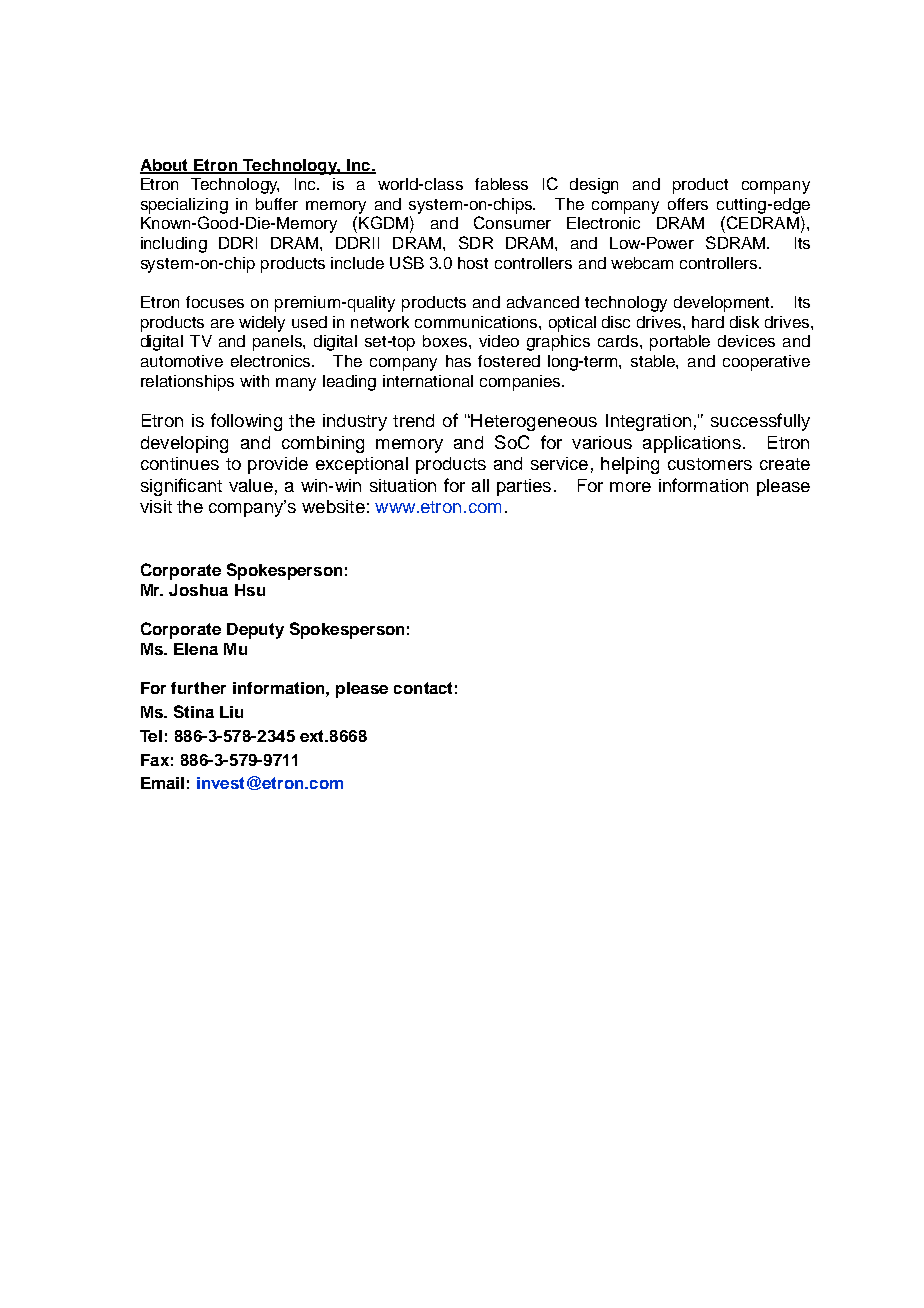 The width and height of the document is (924, 1308). Describe the element at coordinates (688, 204) in the document. I see `offers` at that location.
